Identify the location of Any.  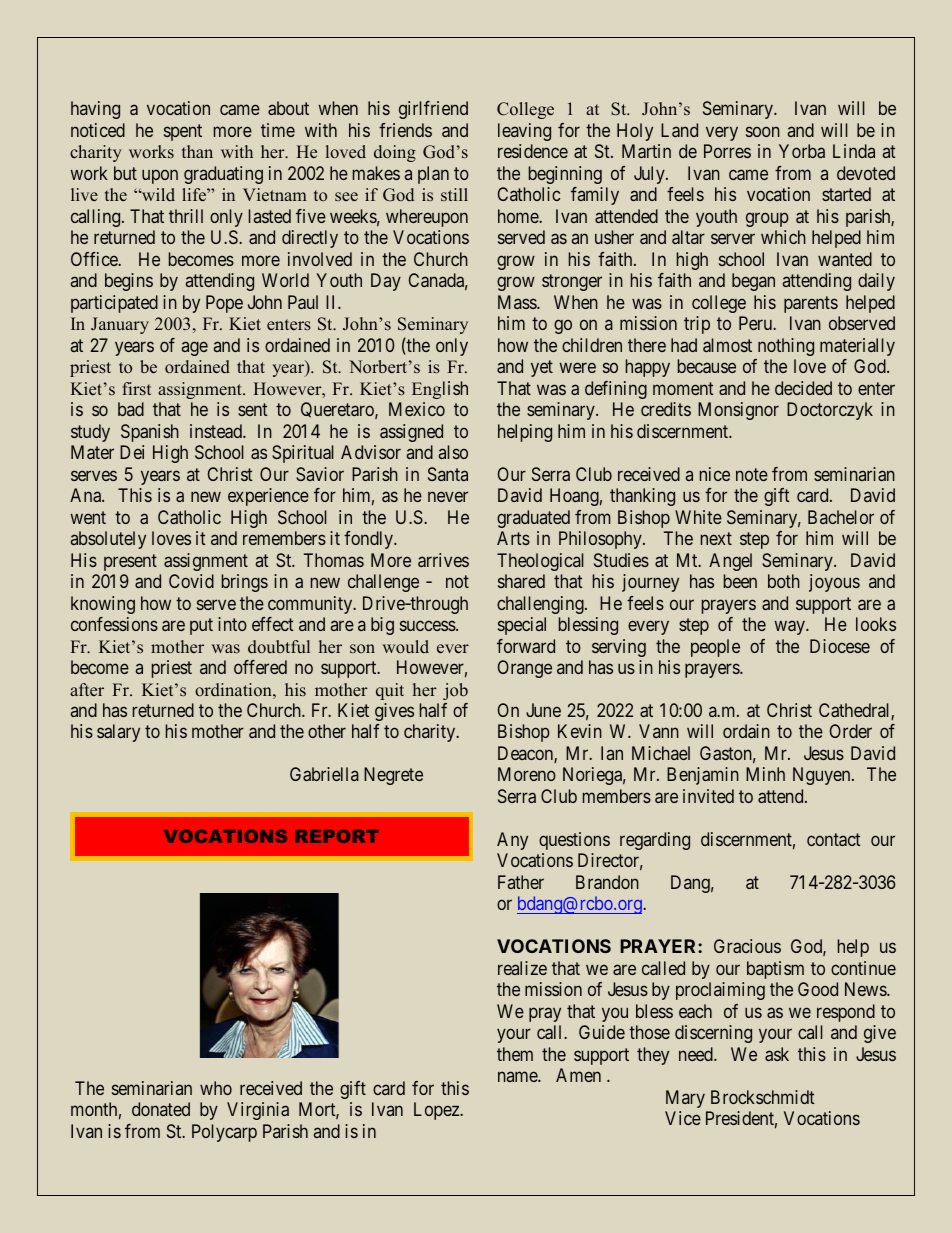
(512, 841).
